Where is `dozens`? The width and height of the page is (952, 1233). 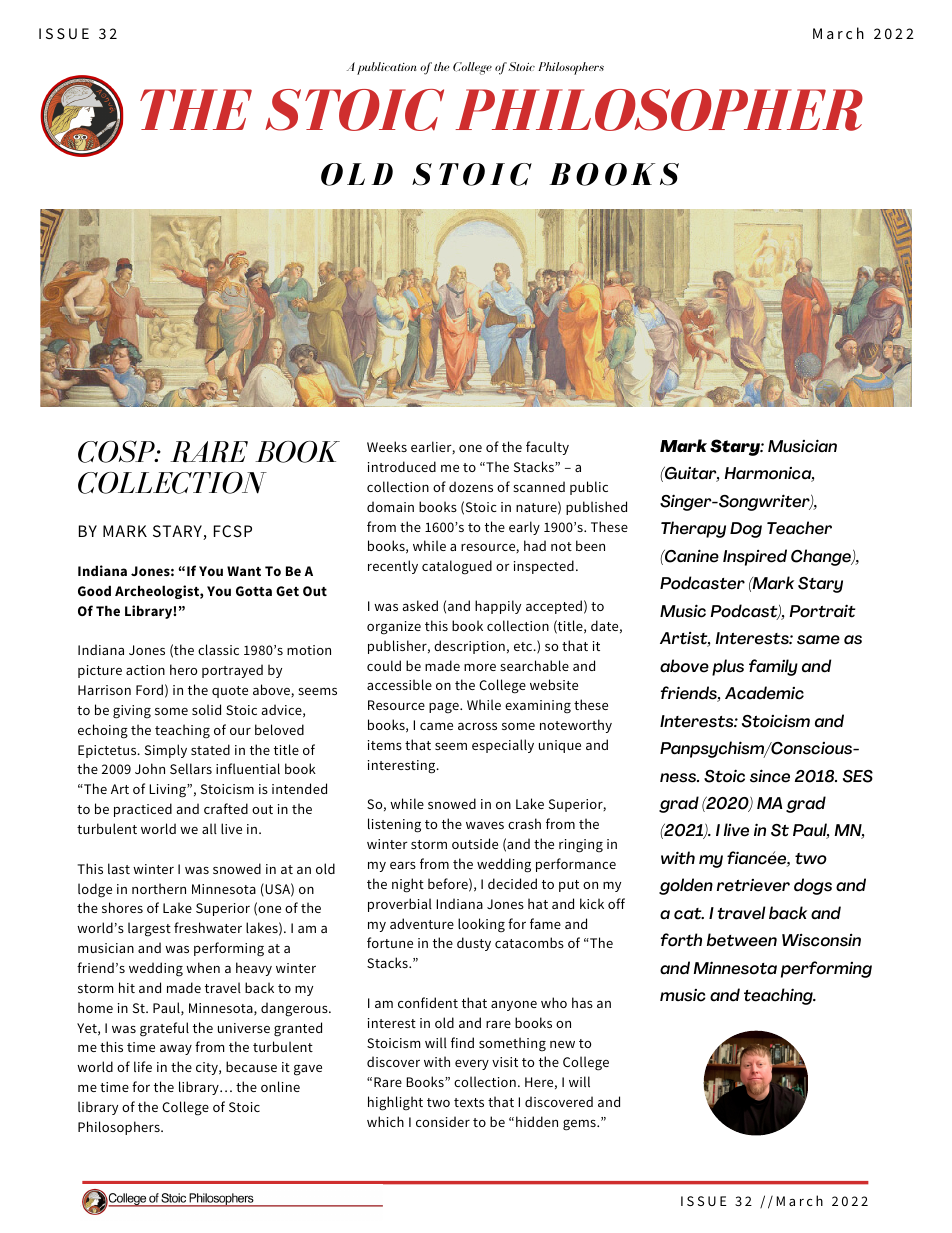
dozens is located at coordinates (471, 486).
